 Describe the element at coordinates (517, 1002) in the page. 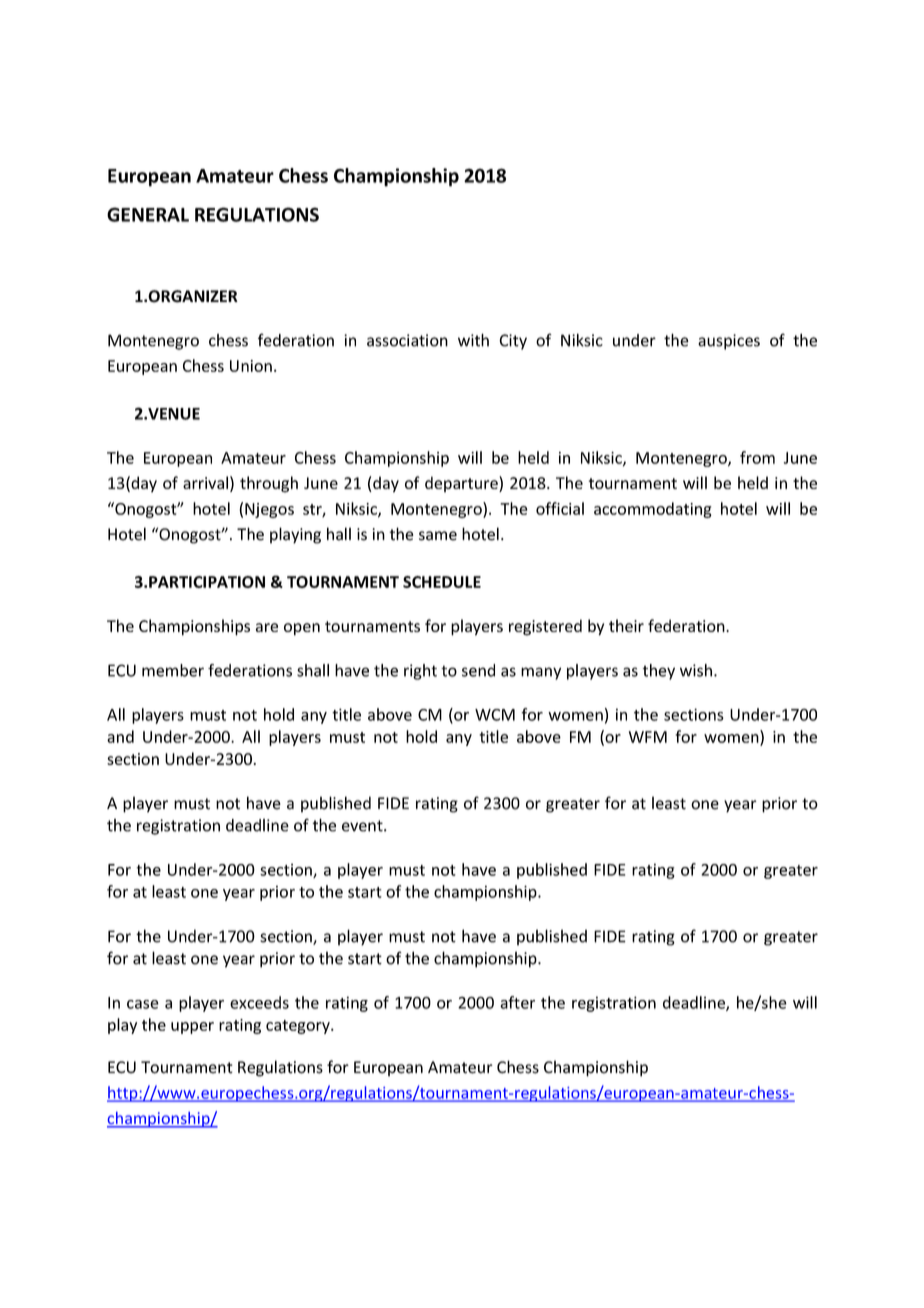

I see `after` at that location.
